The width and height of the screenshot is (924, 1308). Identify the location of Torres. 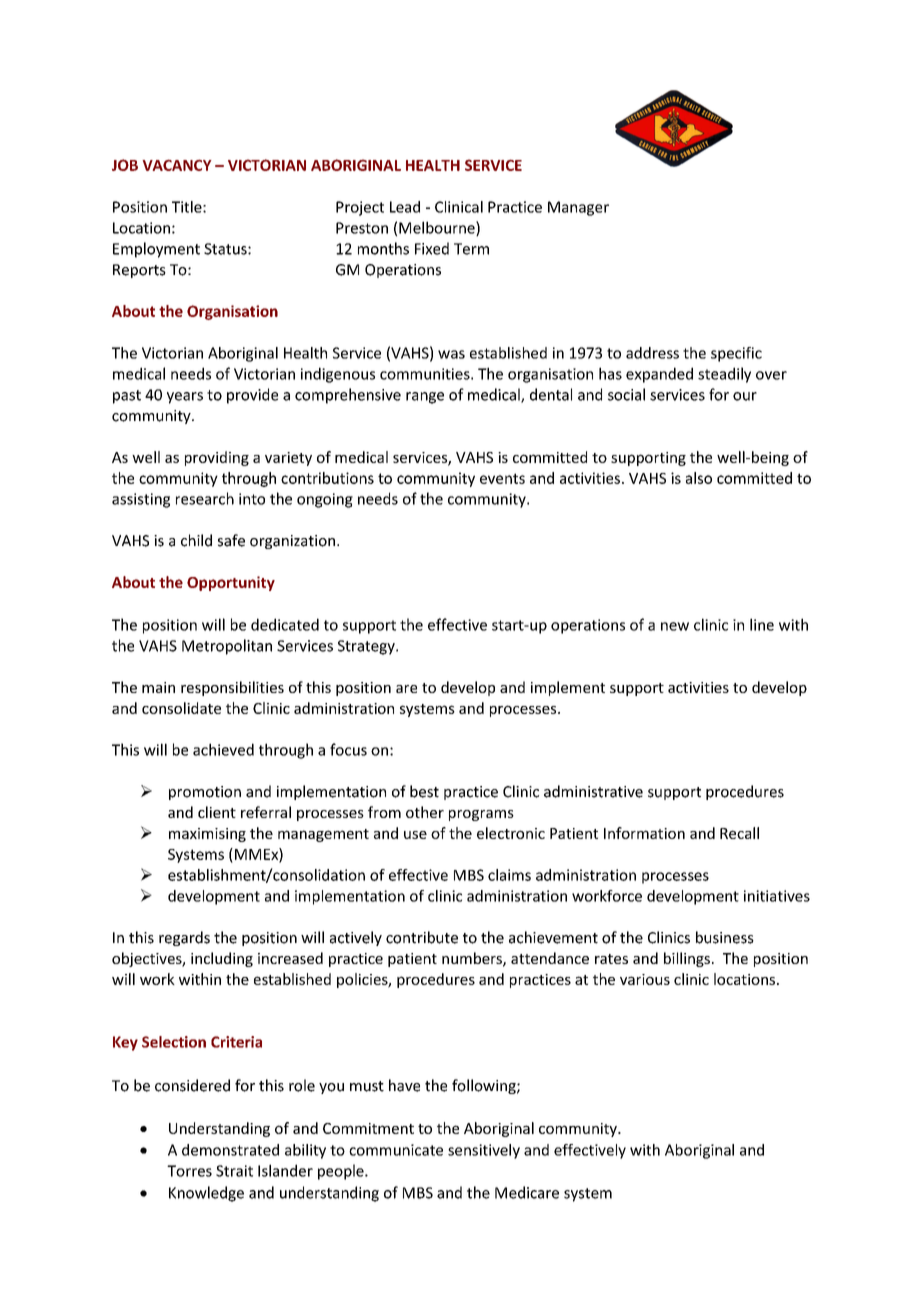
(189, 1171).
